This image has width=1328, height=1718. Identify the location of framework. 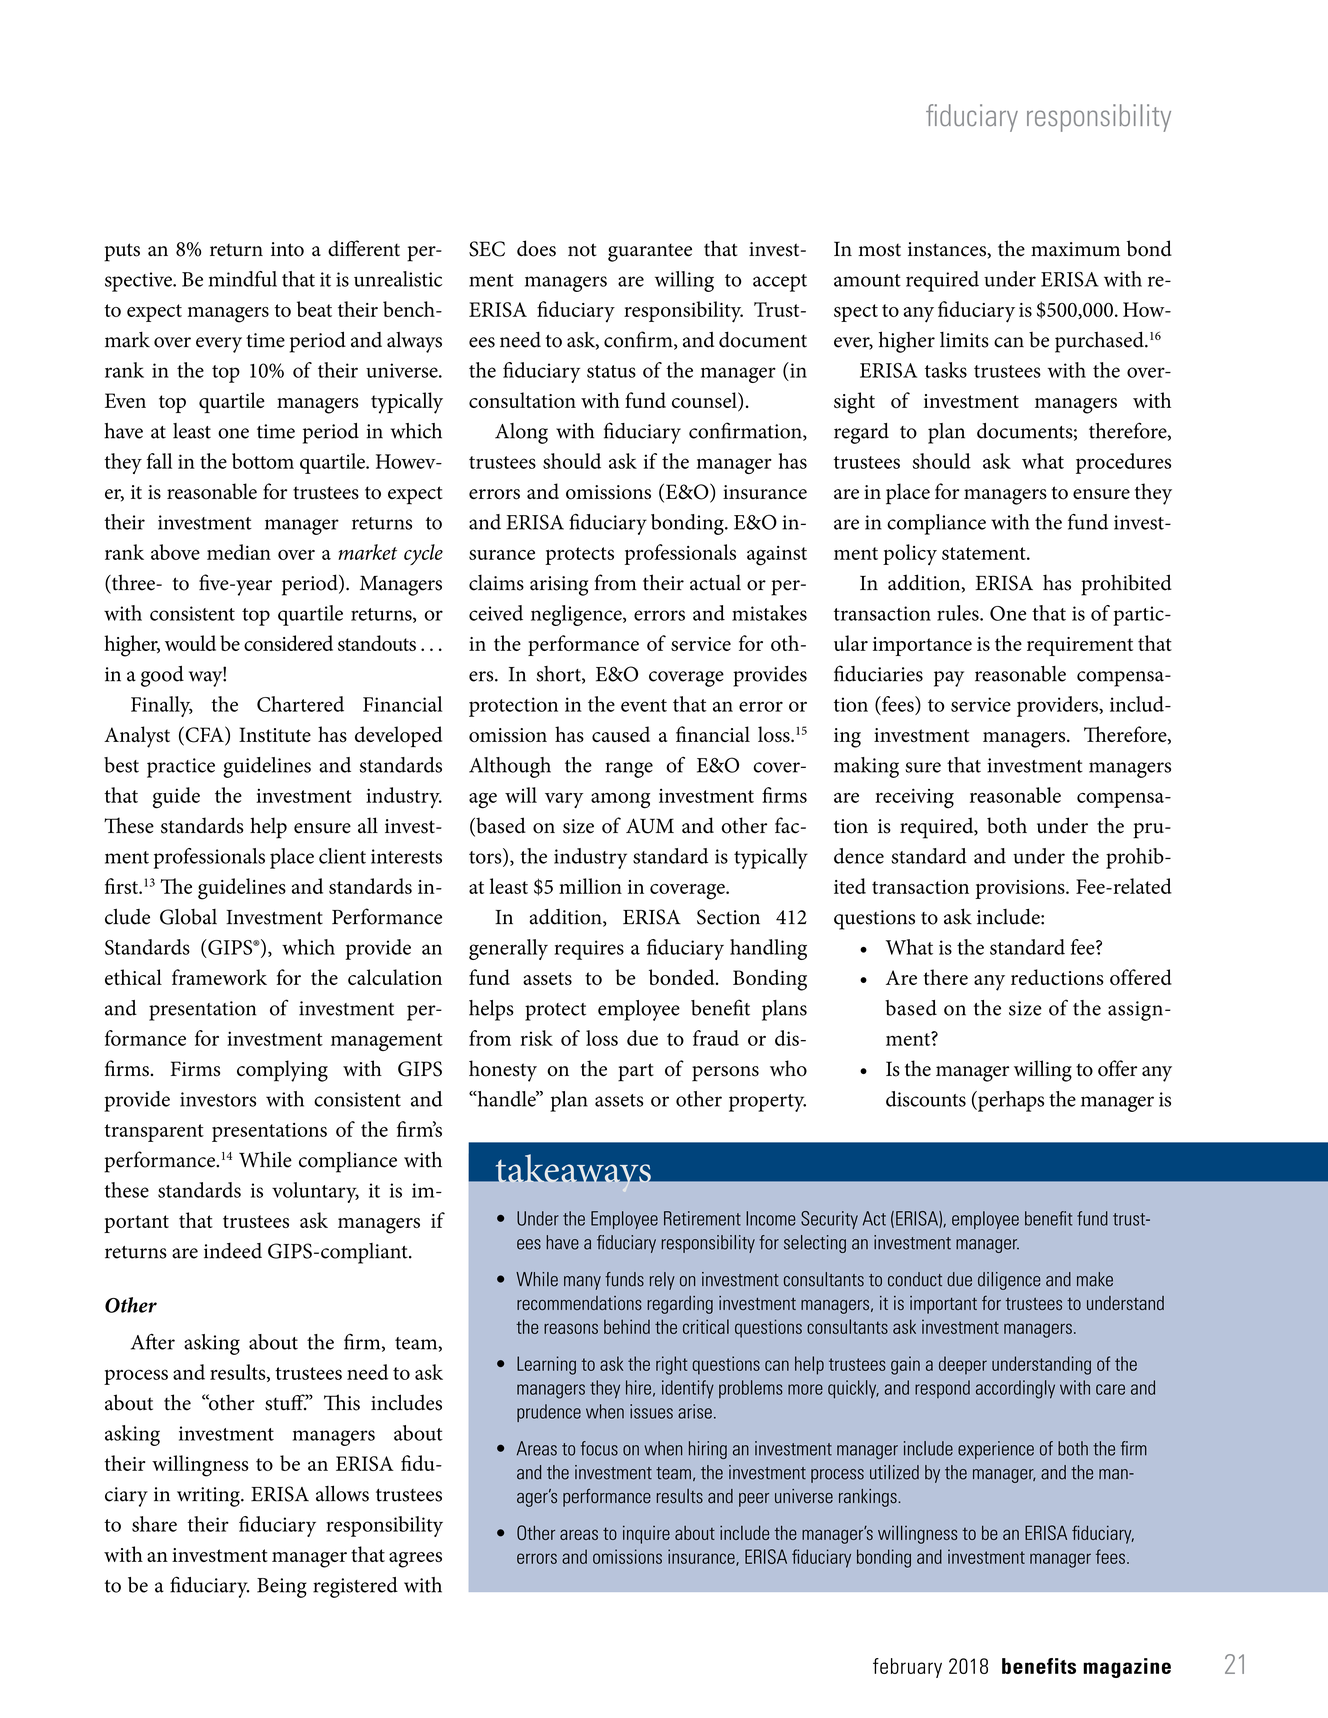
(219, 977).
